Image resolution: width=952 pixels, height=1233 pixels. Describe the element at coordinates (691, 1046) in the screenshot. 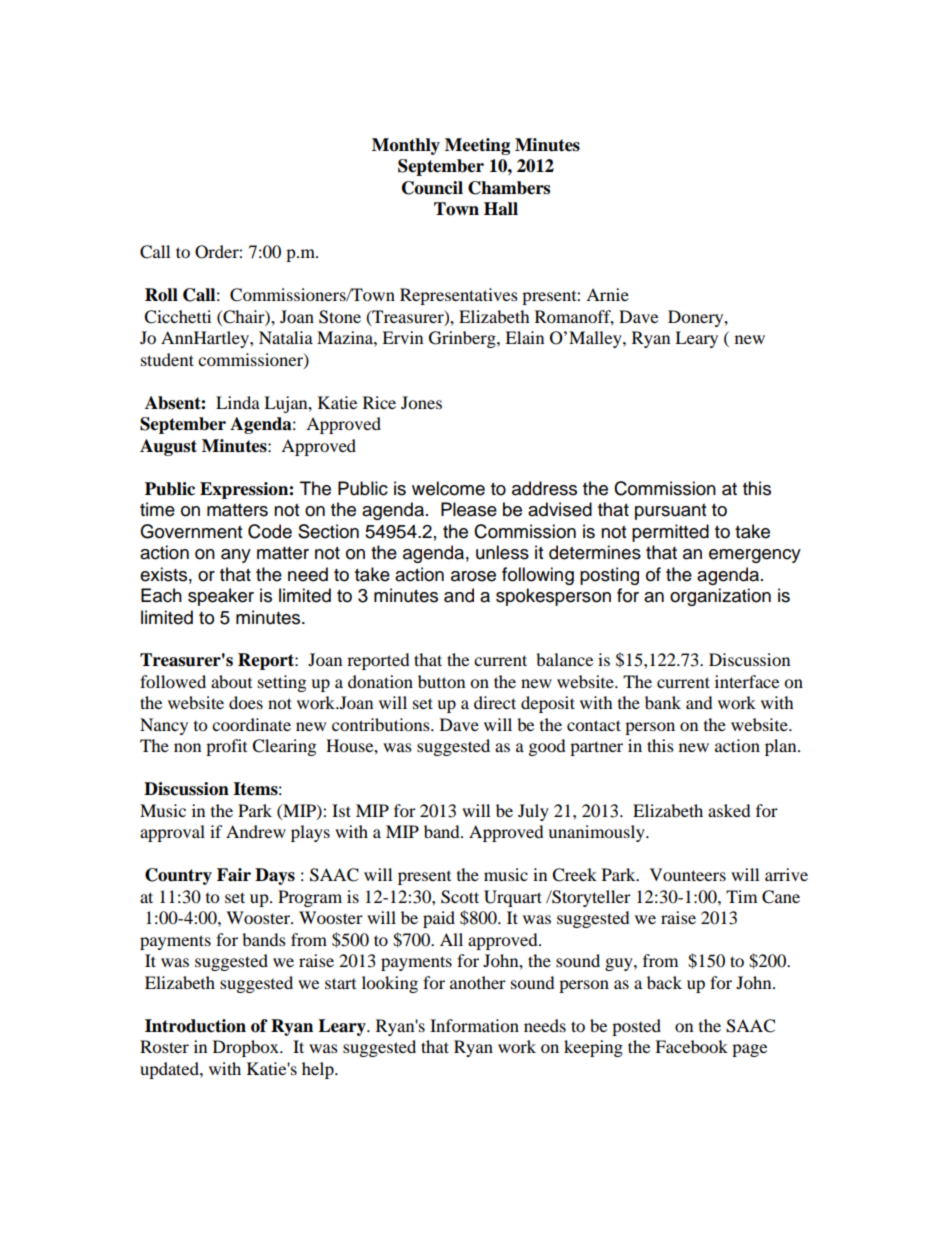

I see `Facebook` at that location.
